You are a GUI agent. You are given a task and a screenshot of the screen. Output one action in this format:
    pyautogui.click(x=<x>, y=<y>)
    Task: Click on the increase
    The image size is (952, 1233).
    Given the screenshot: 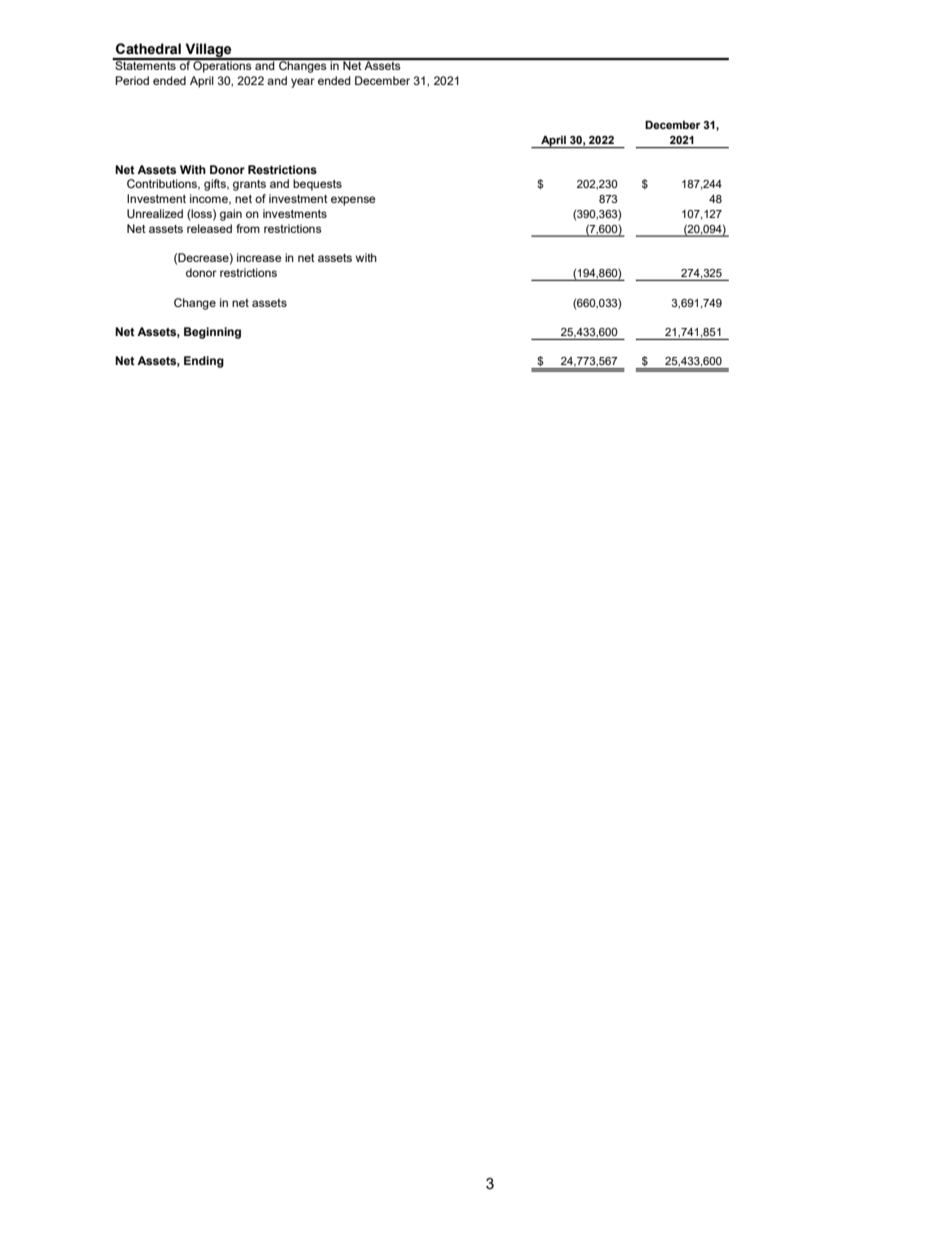 What is the action you would take?
    pyautogui.click(x=259, y=257)
